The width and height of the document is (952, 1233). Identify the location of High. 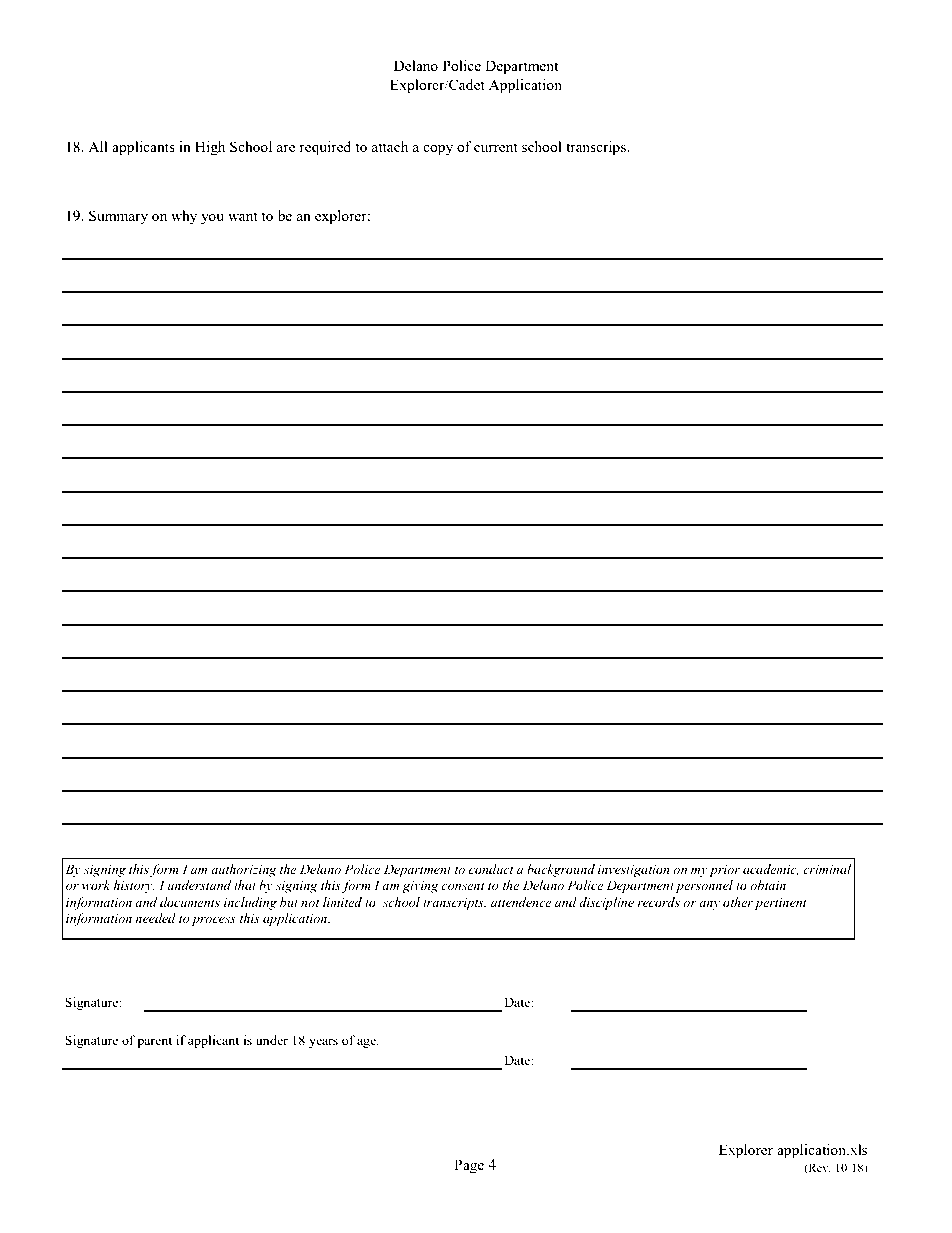
(210, 148).
